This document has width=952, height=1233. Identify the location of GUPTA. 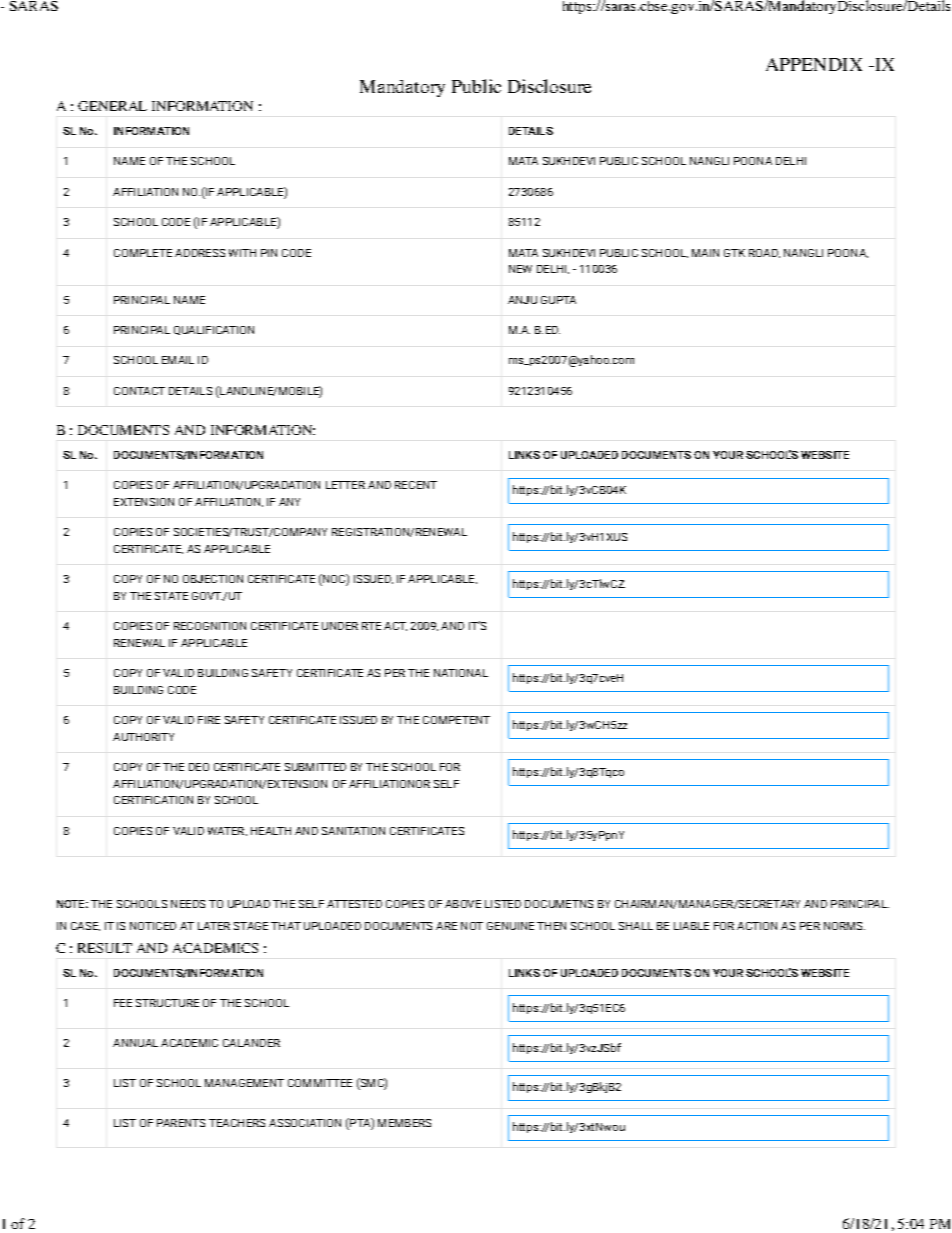
(558, 300).
